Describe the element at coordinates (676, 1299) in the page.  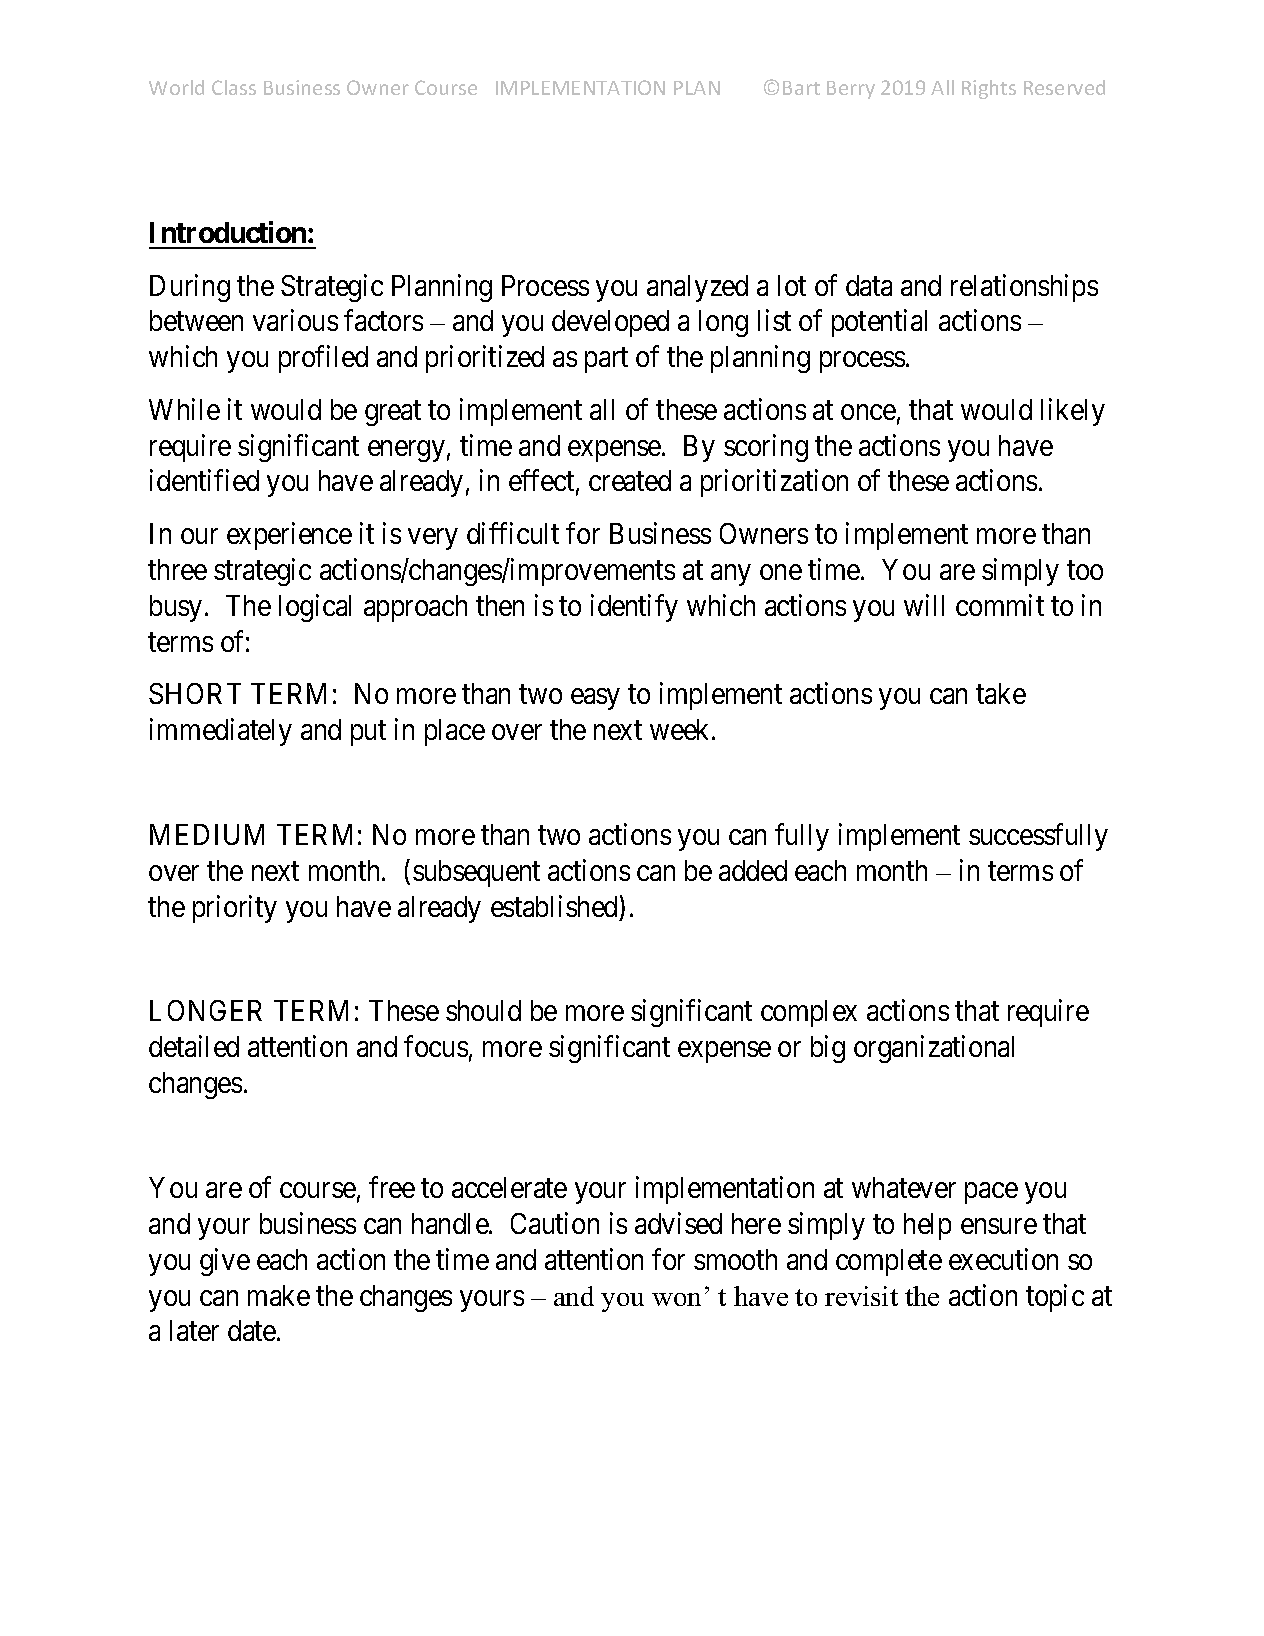
I see `won` at that location.
